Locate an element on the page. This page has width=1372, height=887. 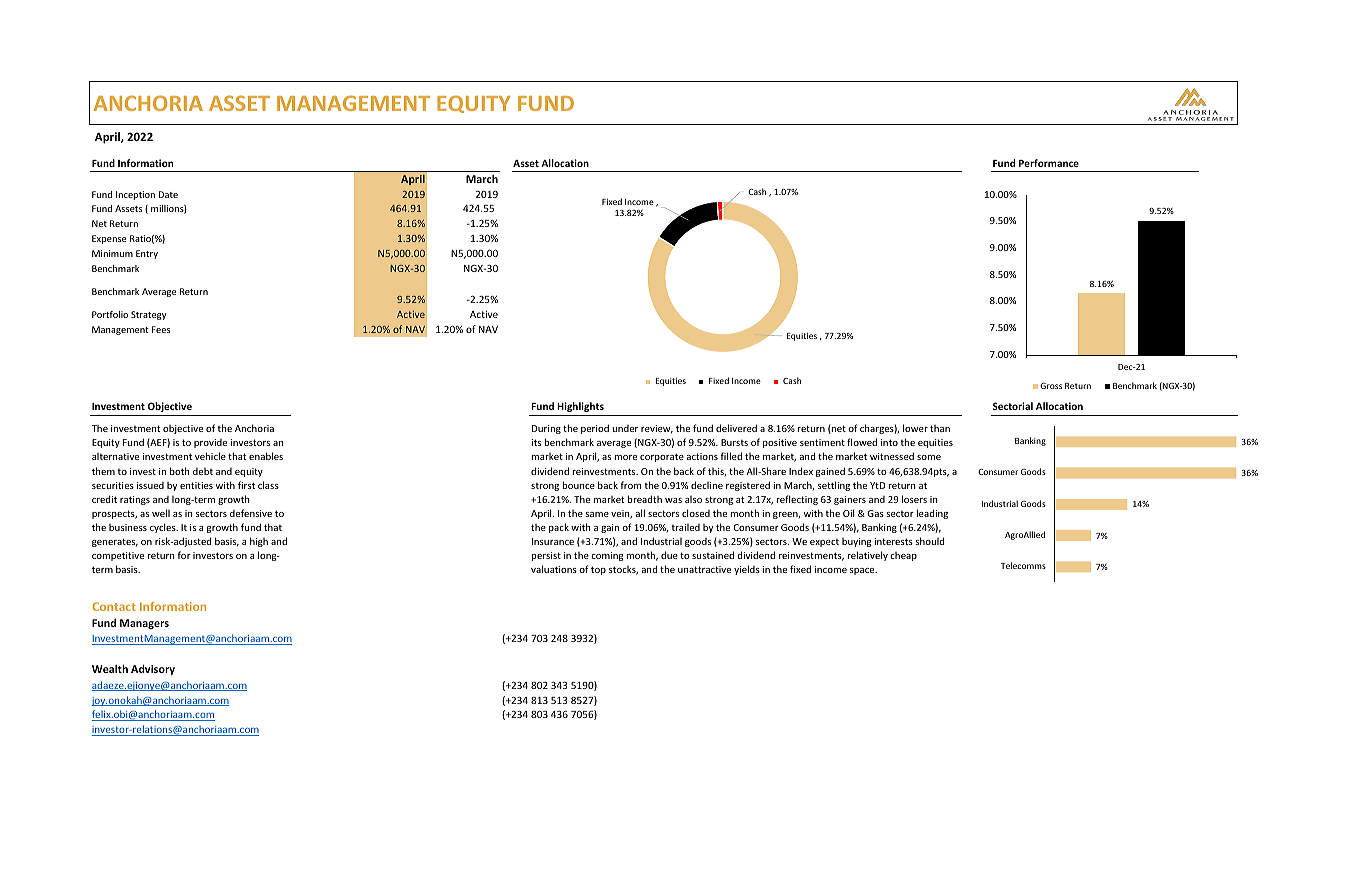
than is located at coordinates (940, 428).
